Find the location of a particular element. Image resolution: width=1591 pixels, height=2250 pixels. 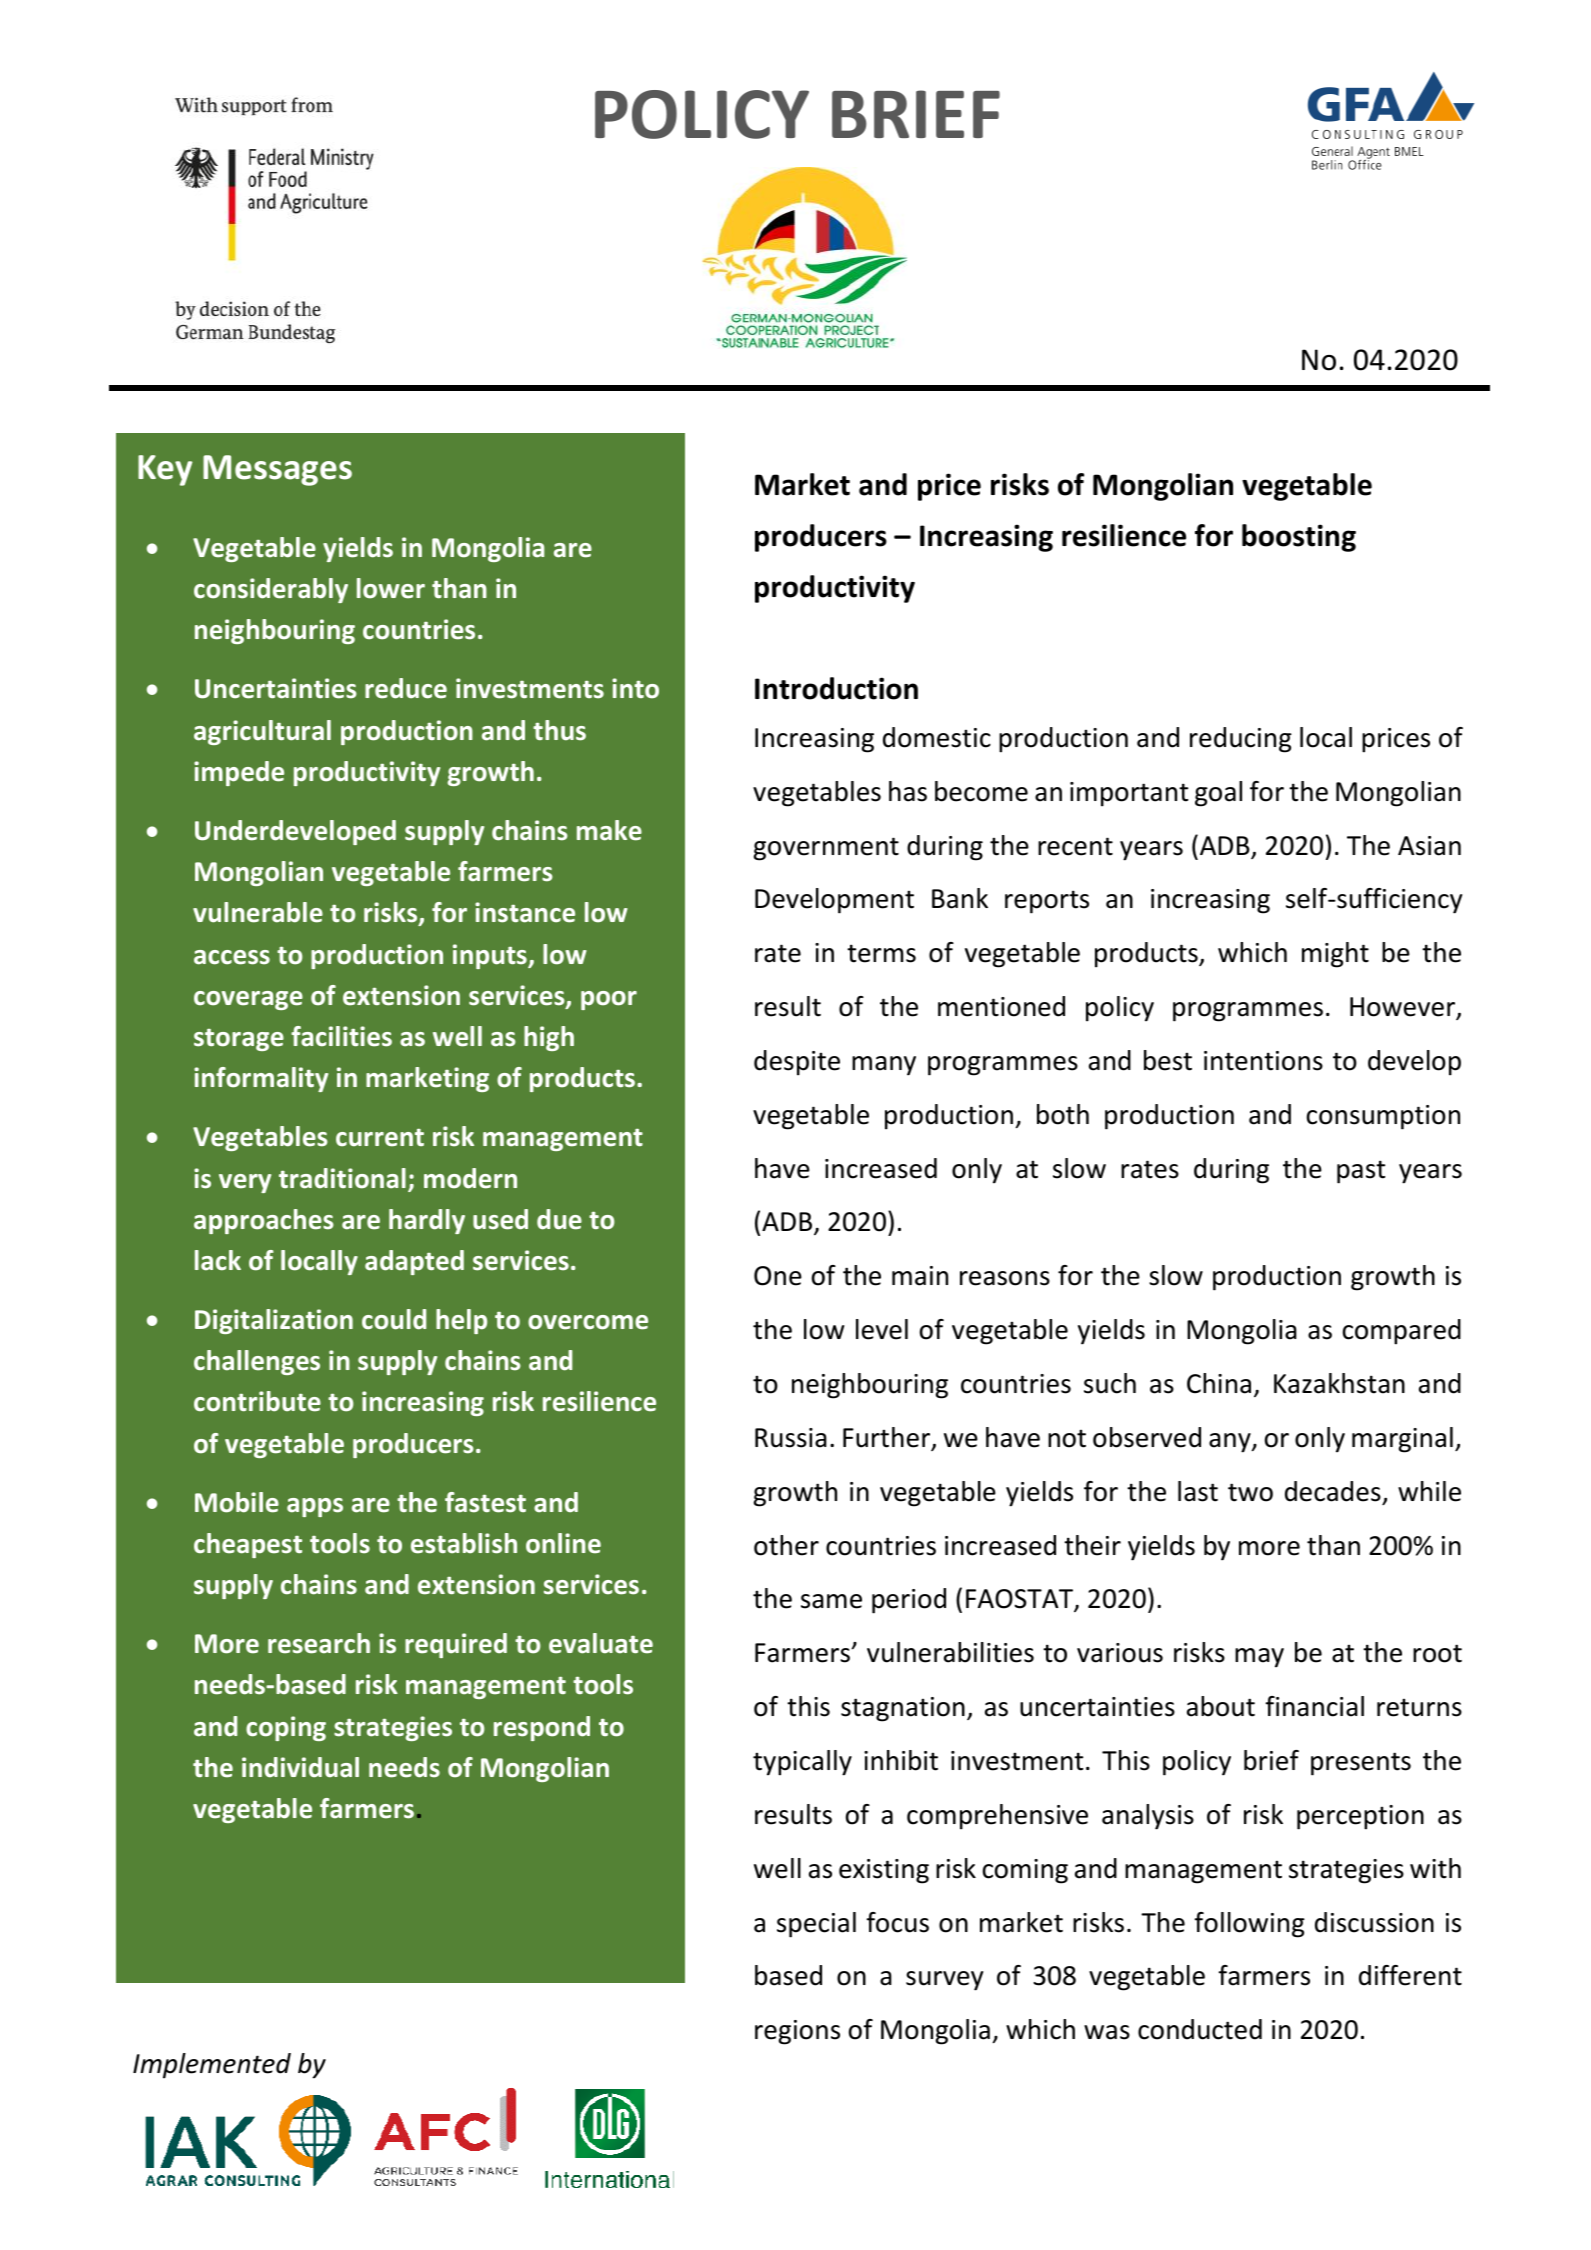

boosting is located at coordinates (1299, 538).
